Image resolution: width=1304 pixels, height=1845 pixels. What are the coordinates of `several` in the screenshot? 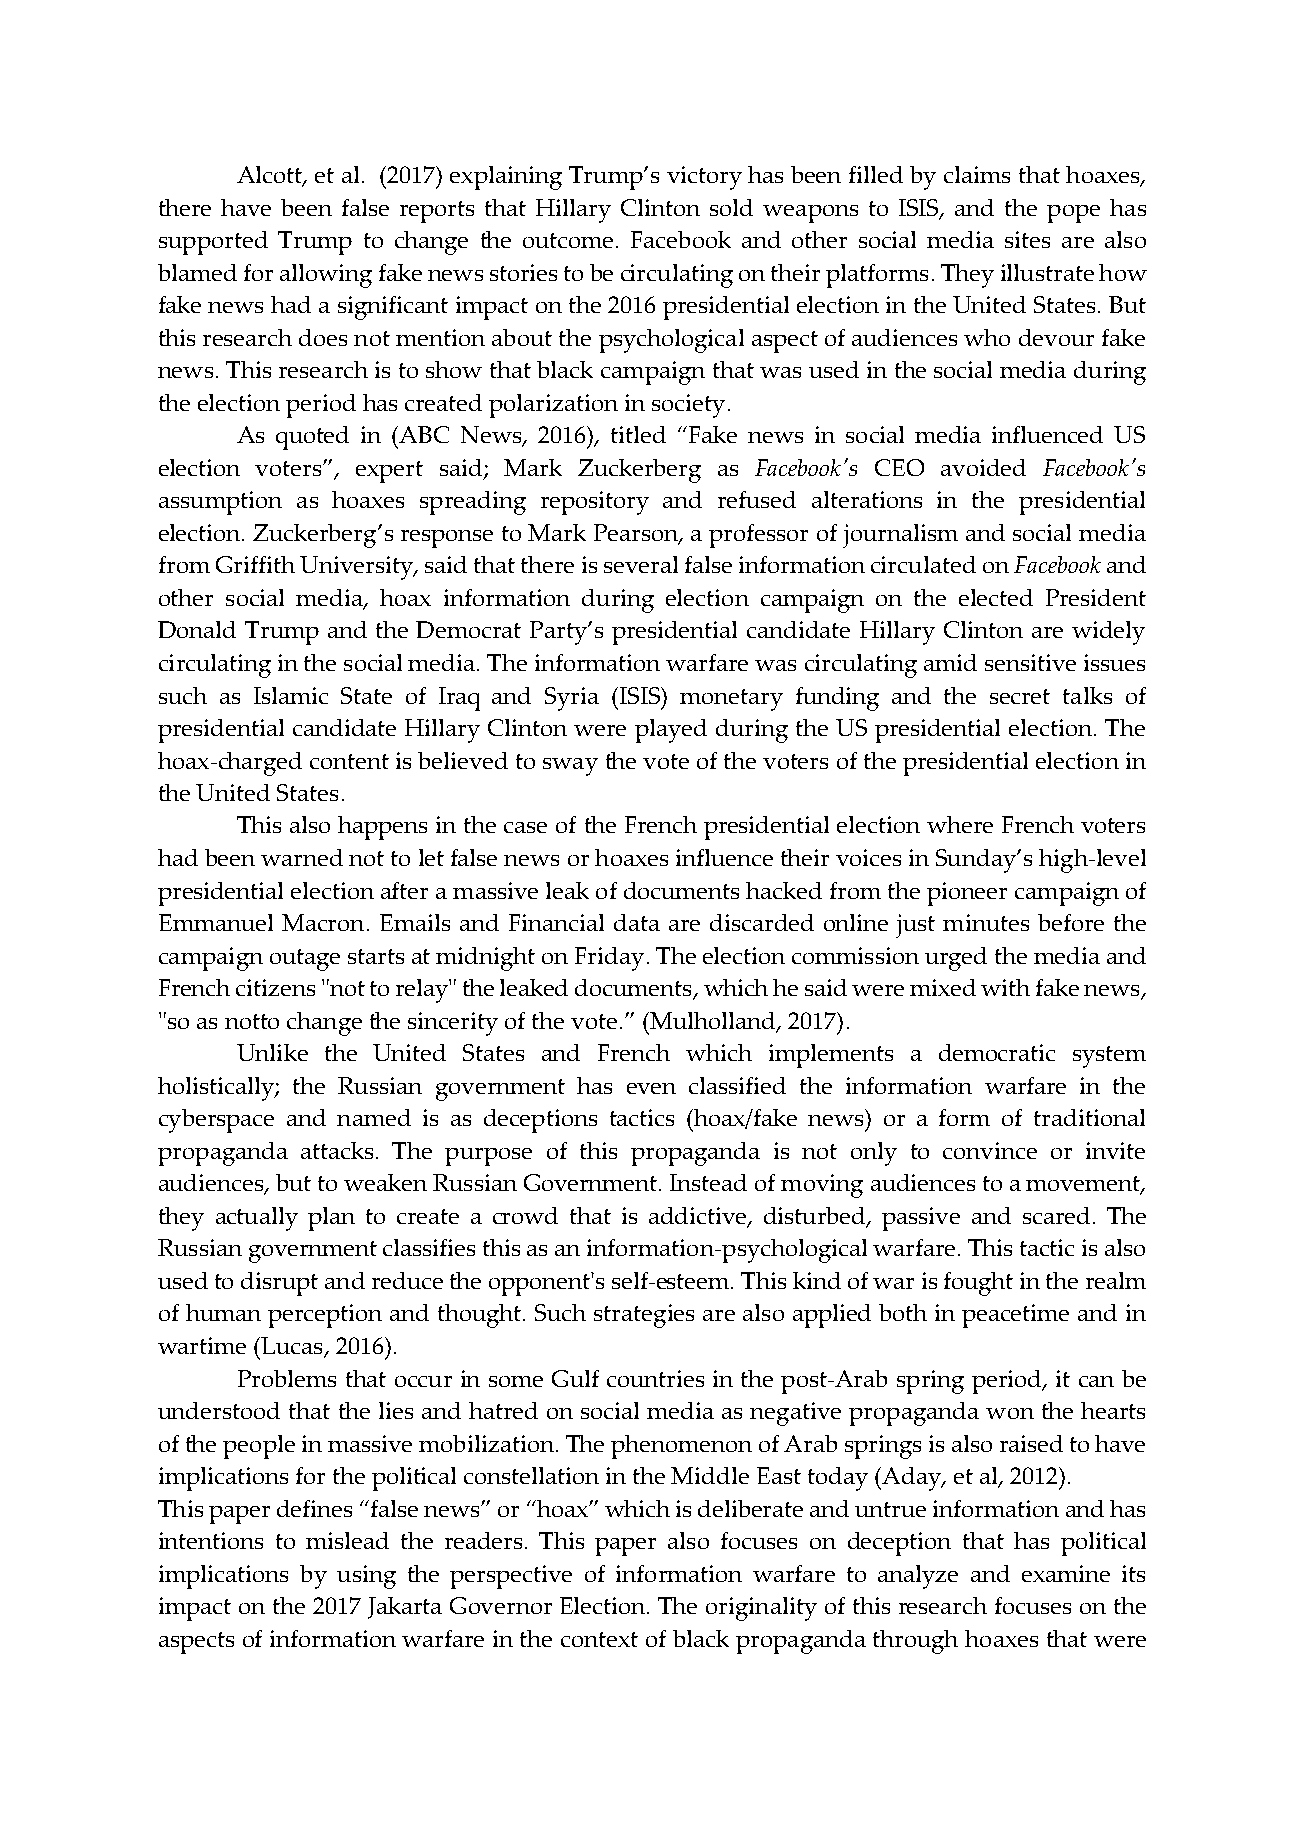 It's located at (641, 564).
